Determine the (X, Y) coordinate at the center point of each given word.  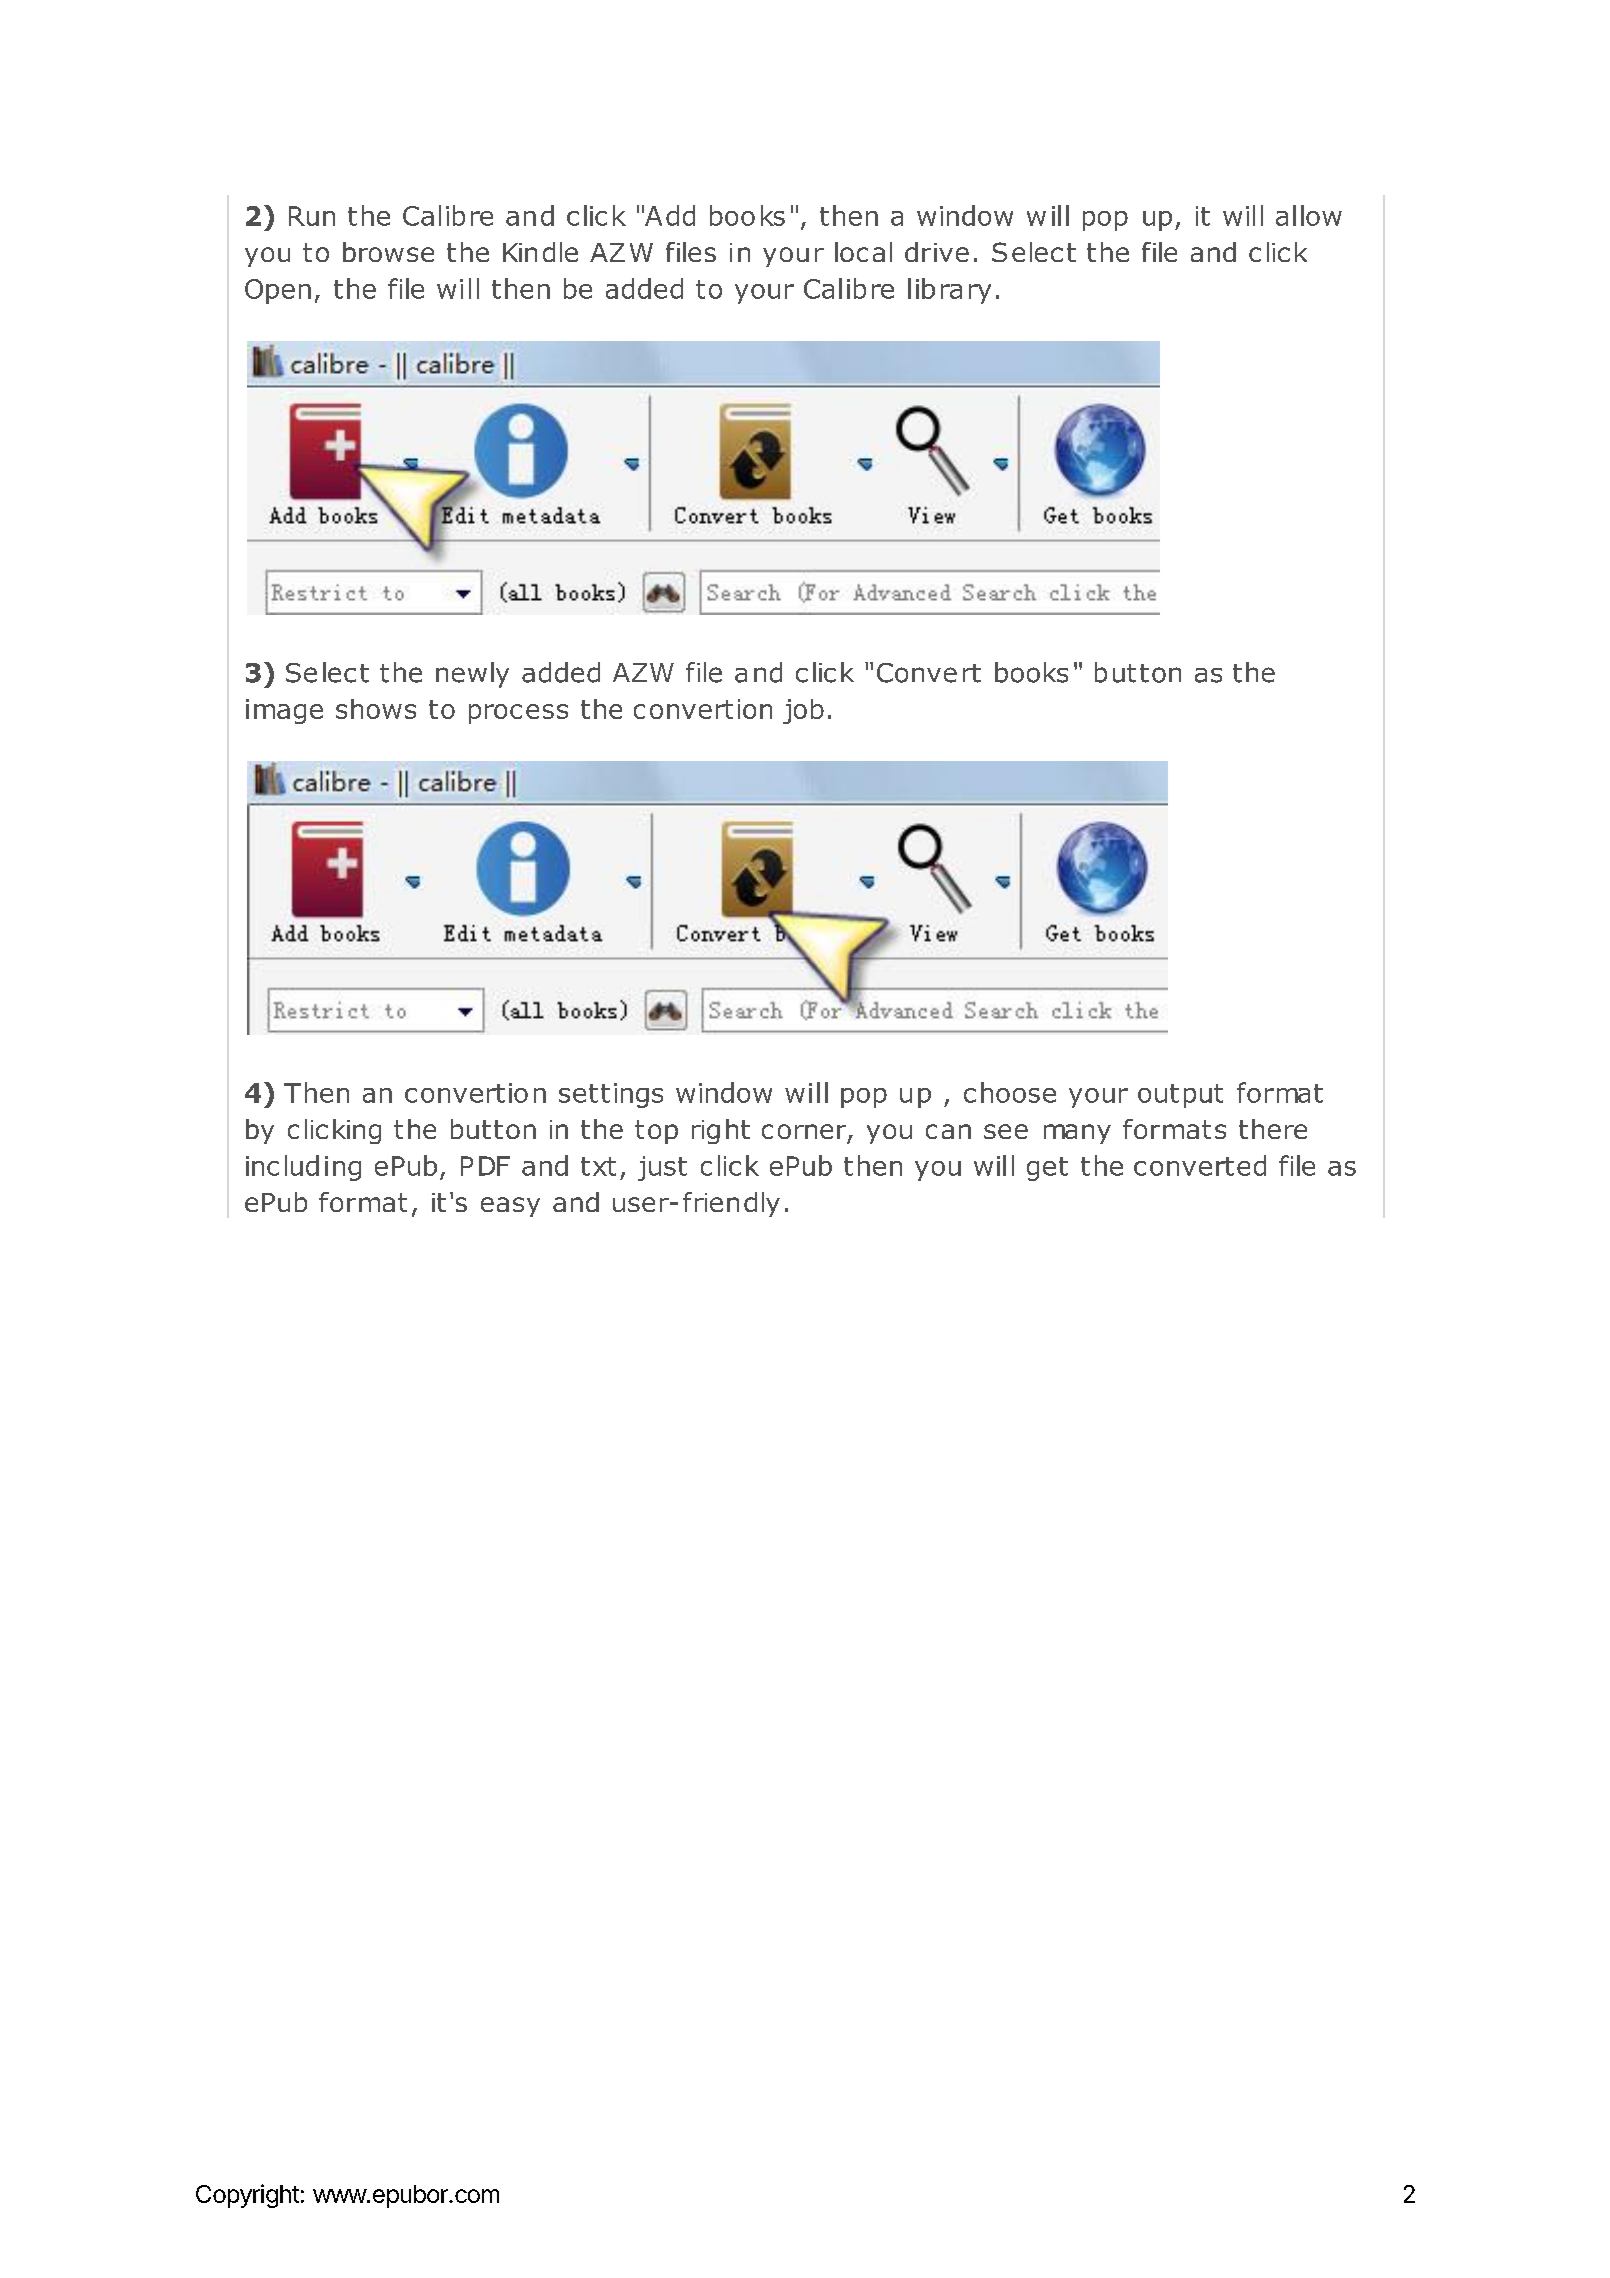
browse (388, 252)
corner (805, 1133)
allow (1309, 215)
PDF (485, 1166)
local (863, 252)
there (1273, 1129)
